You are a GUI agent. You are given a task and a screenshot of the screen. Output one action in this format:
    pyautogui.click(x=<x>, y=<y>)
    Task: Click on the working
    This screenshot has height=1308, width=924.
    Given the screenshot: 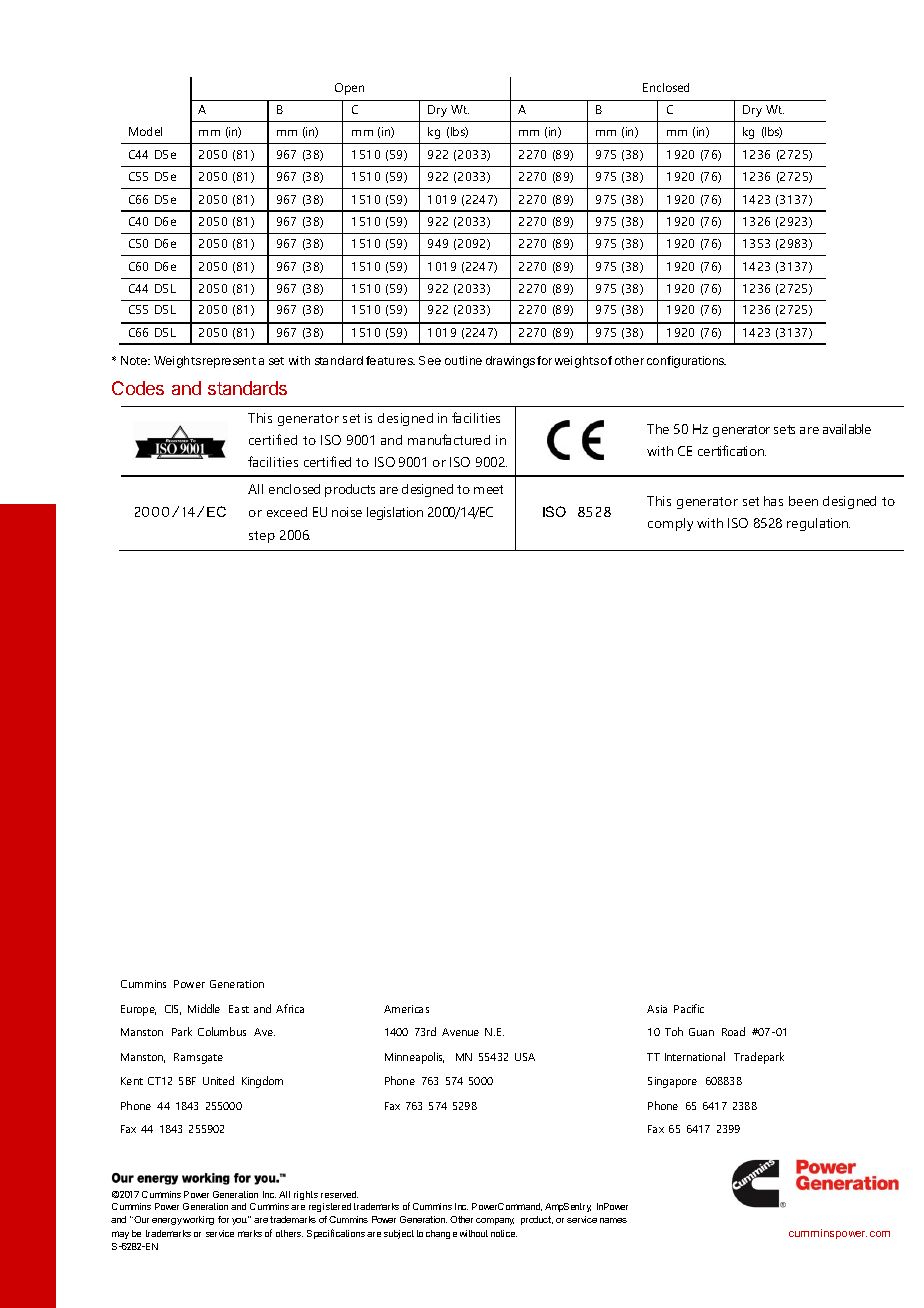 What is the action you would take?
    pyautogui.click(x=198, y=1220)
